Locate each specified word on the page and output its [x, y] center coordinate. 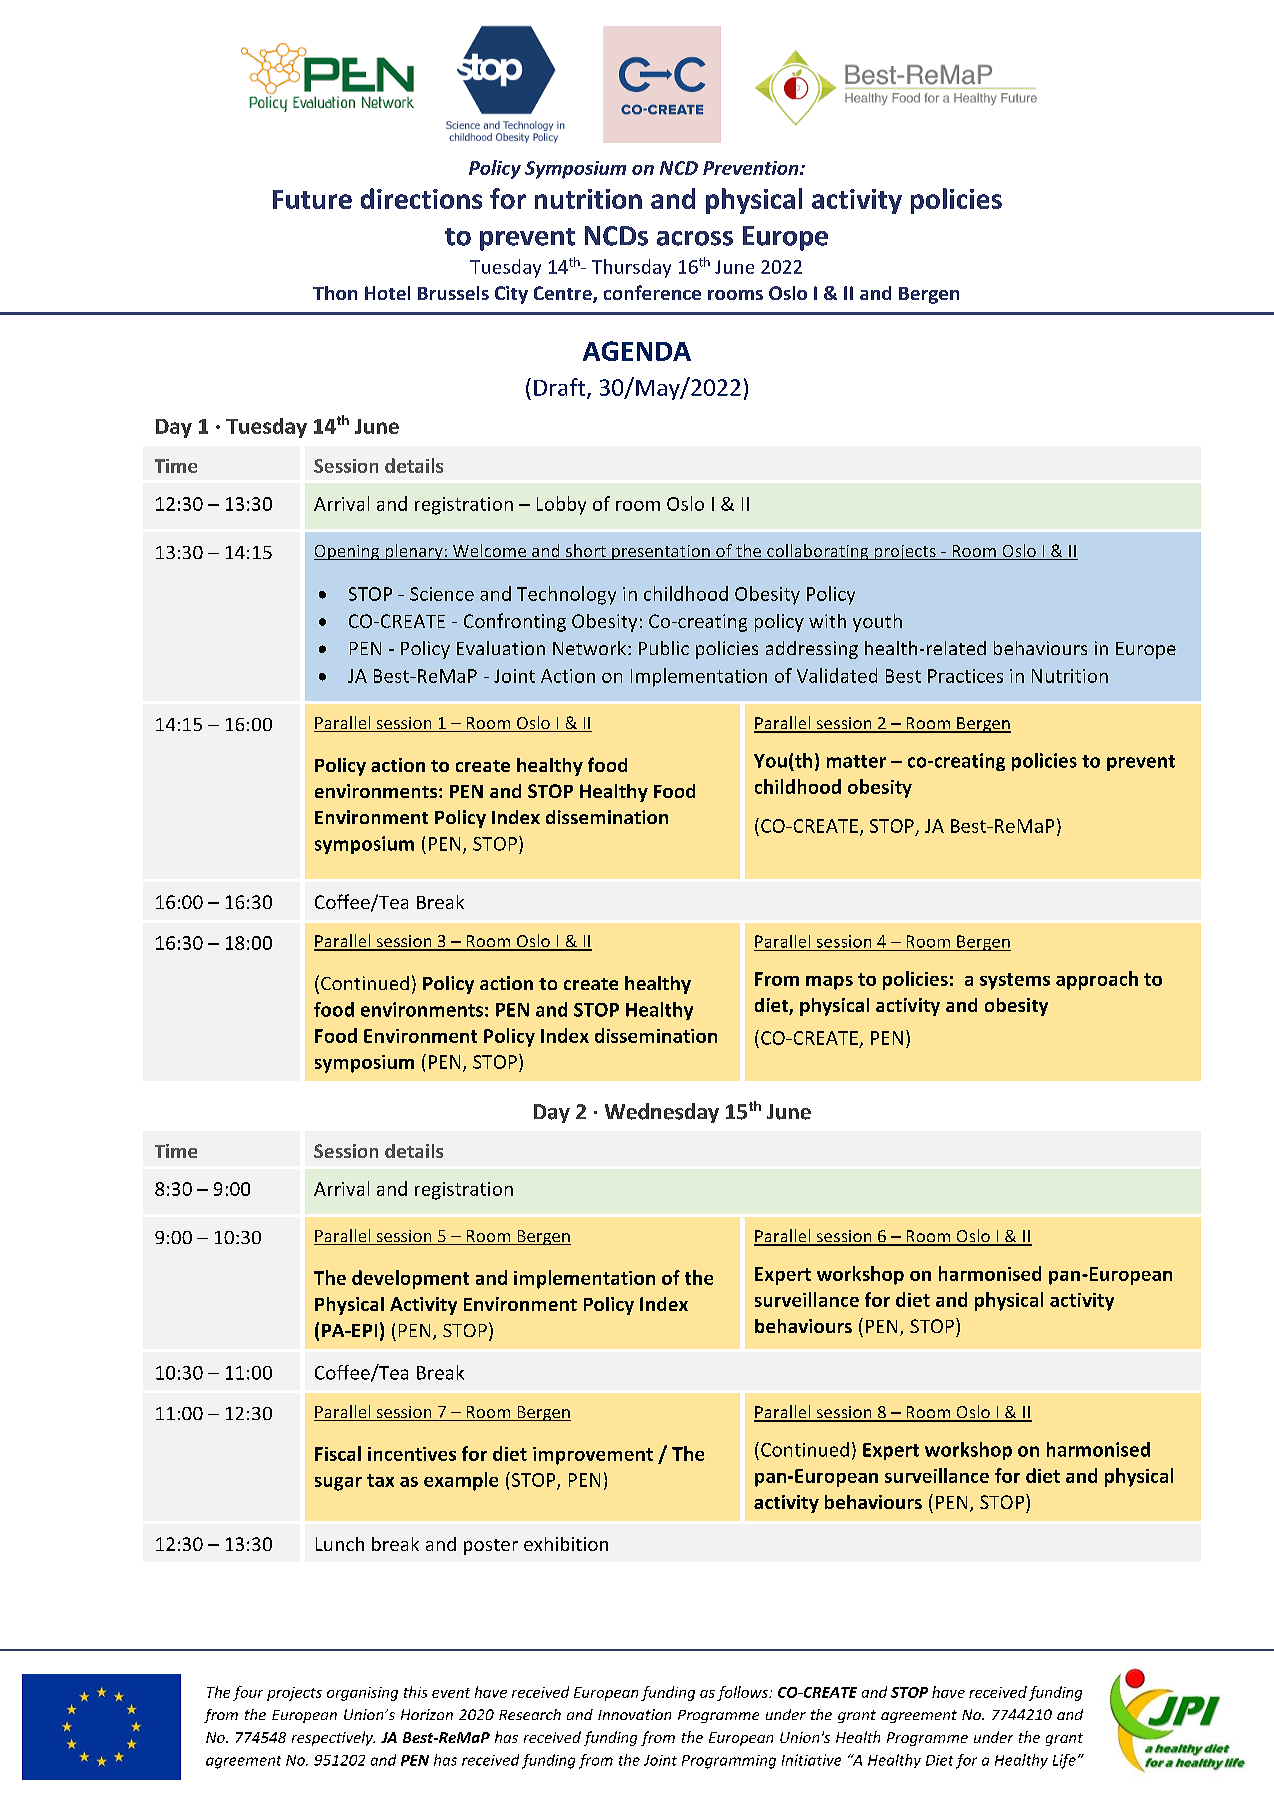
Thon [335, 293]
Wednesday [662, 1113]
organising [362, 1694]
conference [652, 292]
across [695, 238]
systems [1015, 981]
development [410, 1279]
